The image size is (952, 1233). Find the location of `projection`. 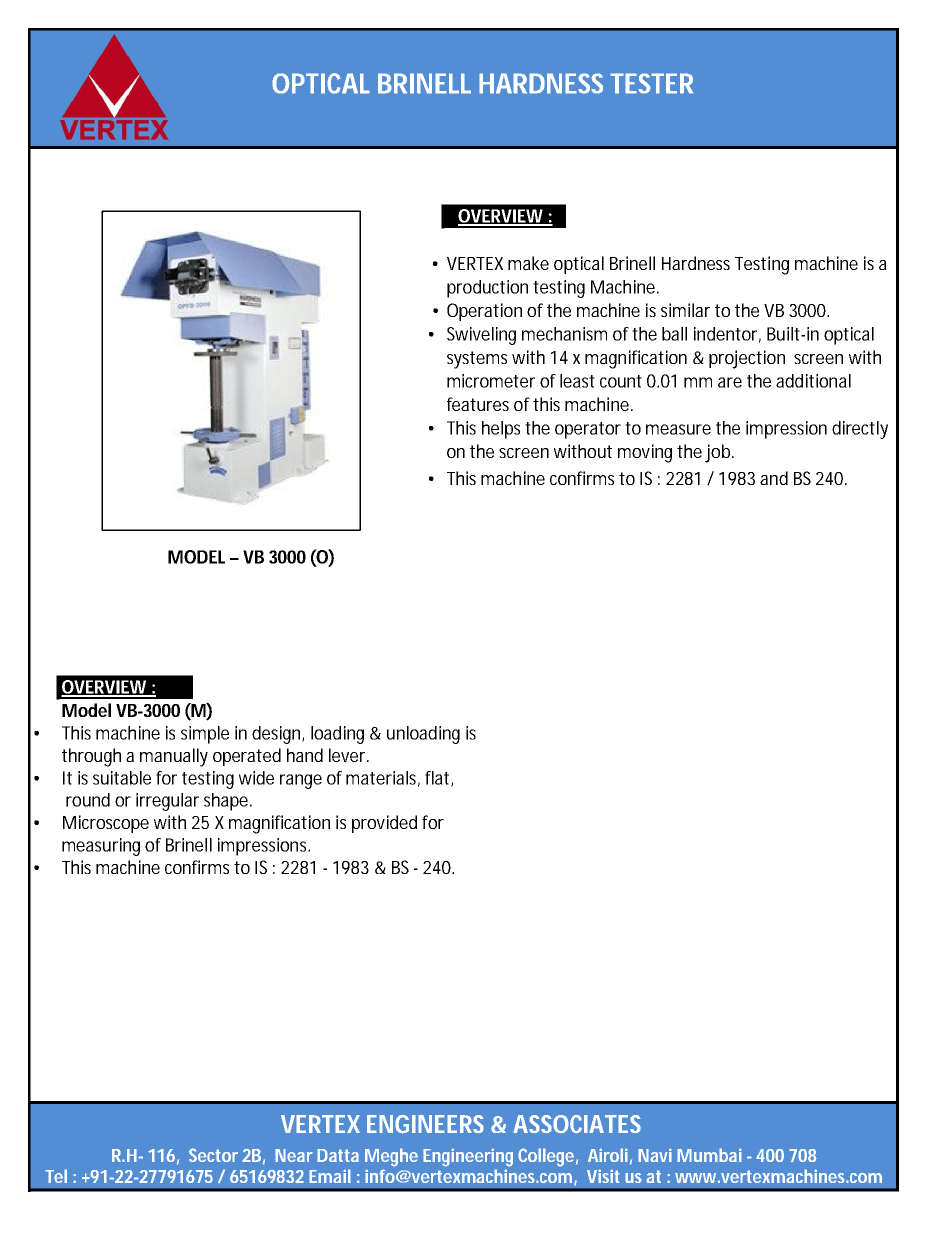

projection is located at coordinates (747, 359).
